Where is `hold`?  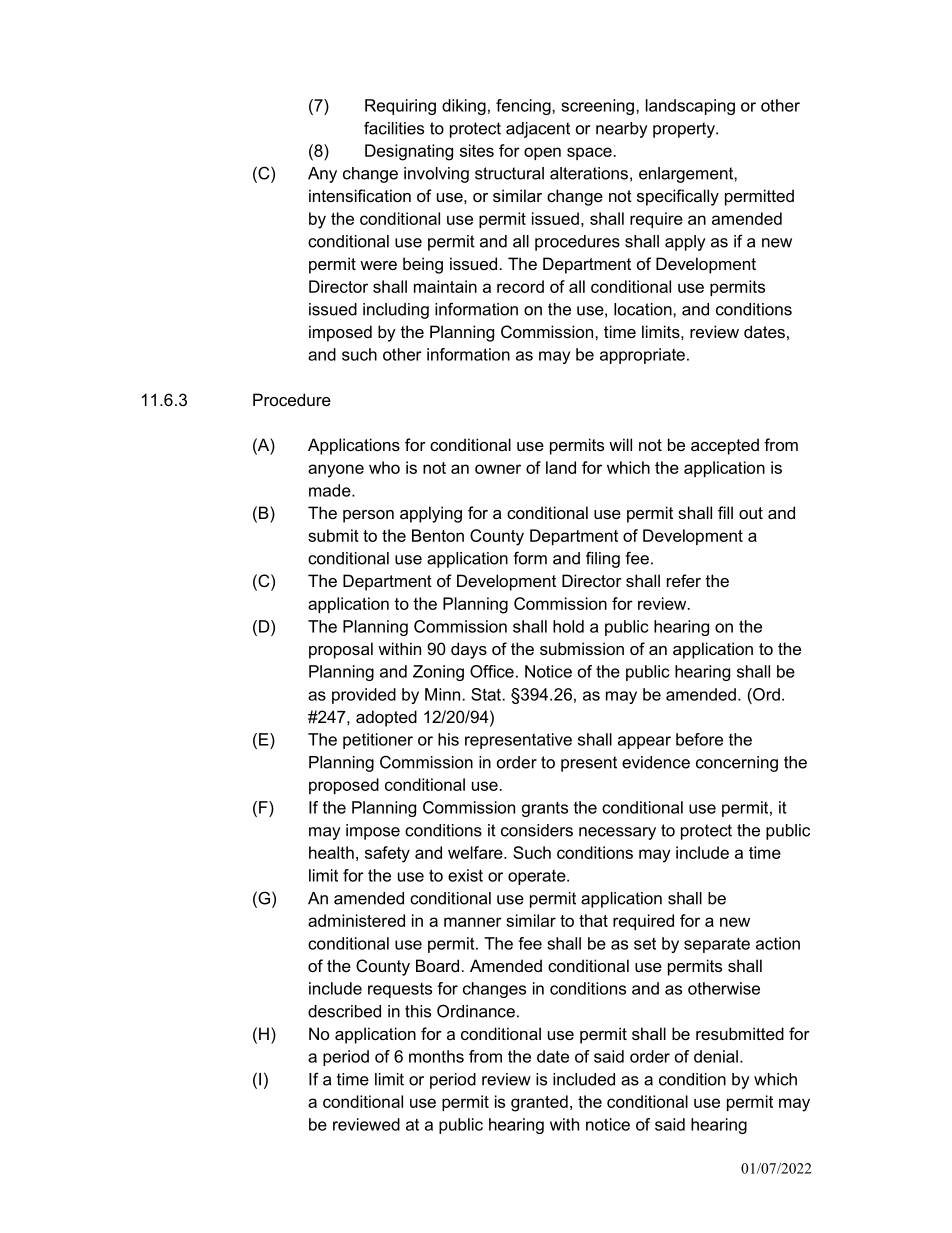 hold is located at coordinates (568, 626).
